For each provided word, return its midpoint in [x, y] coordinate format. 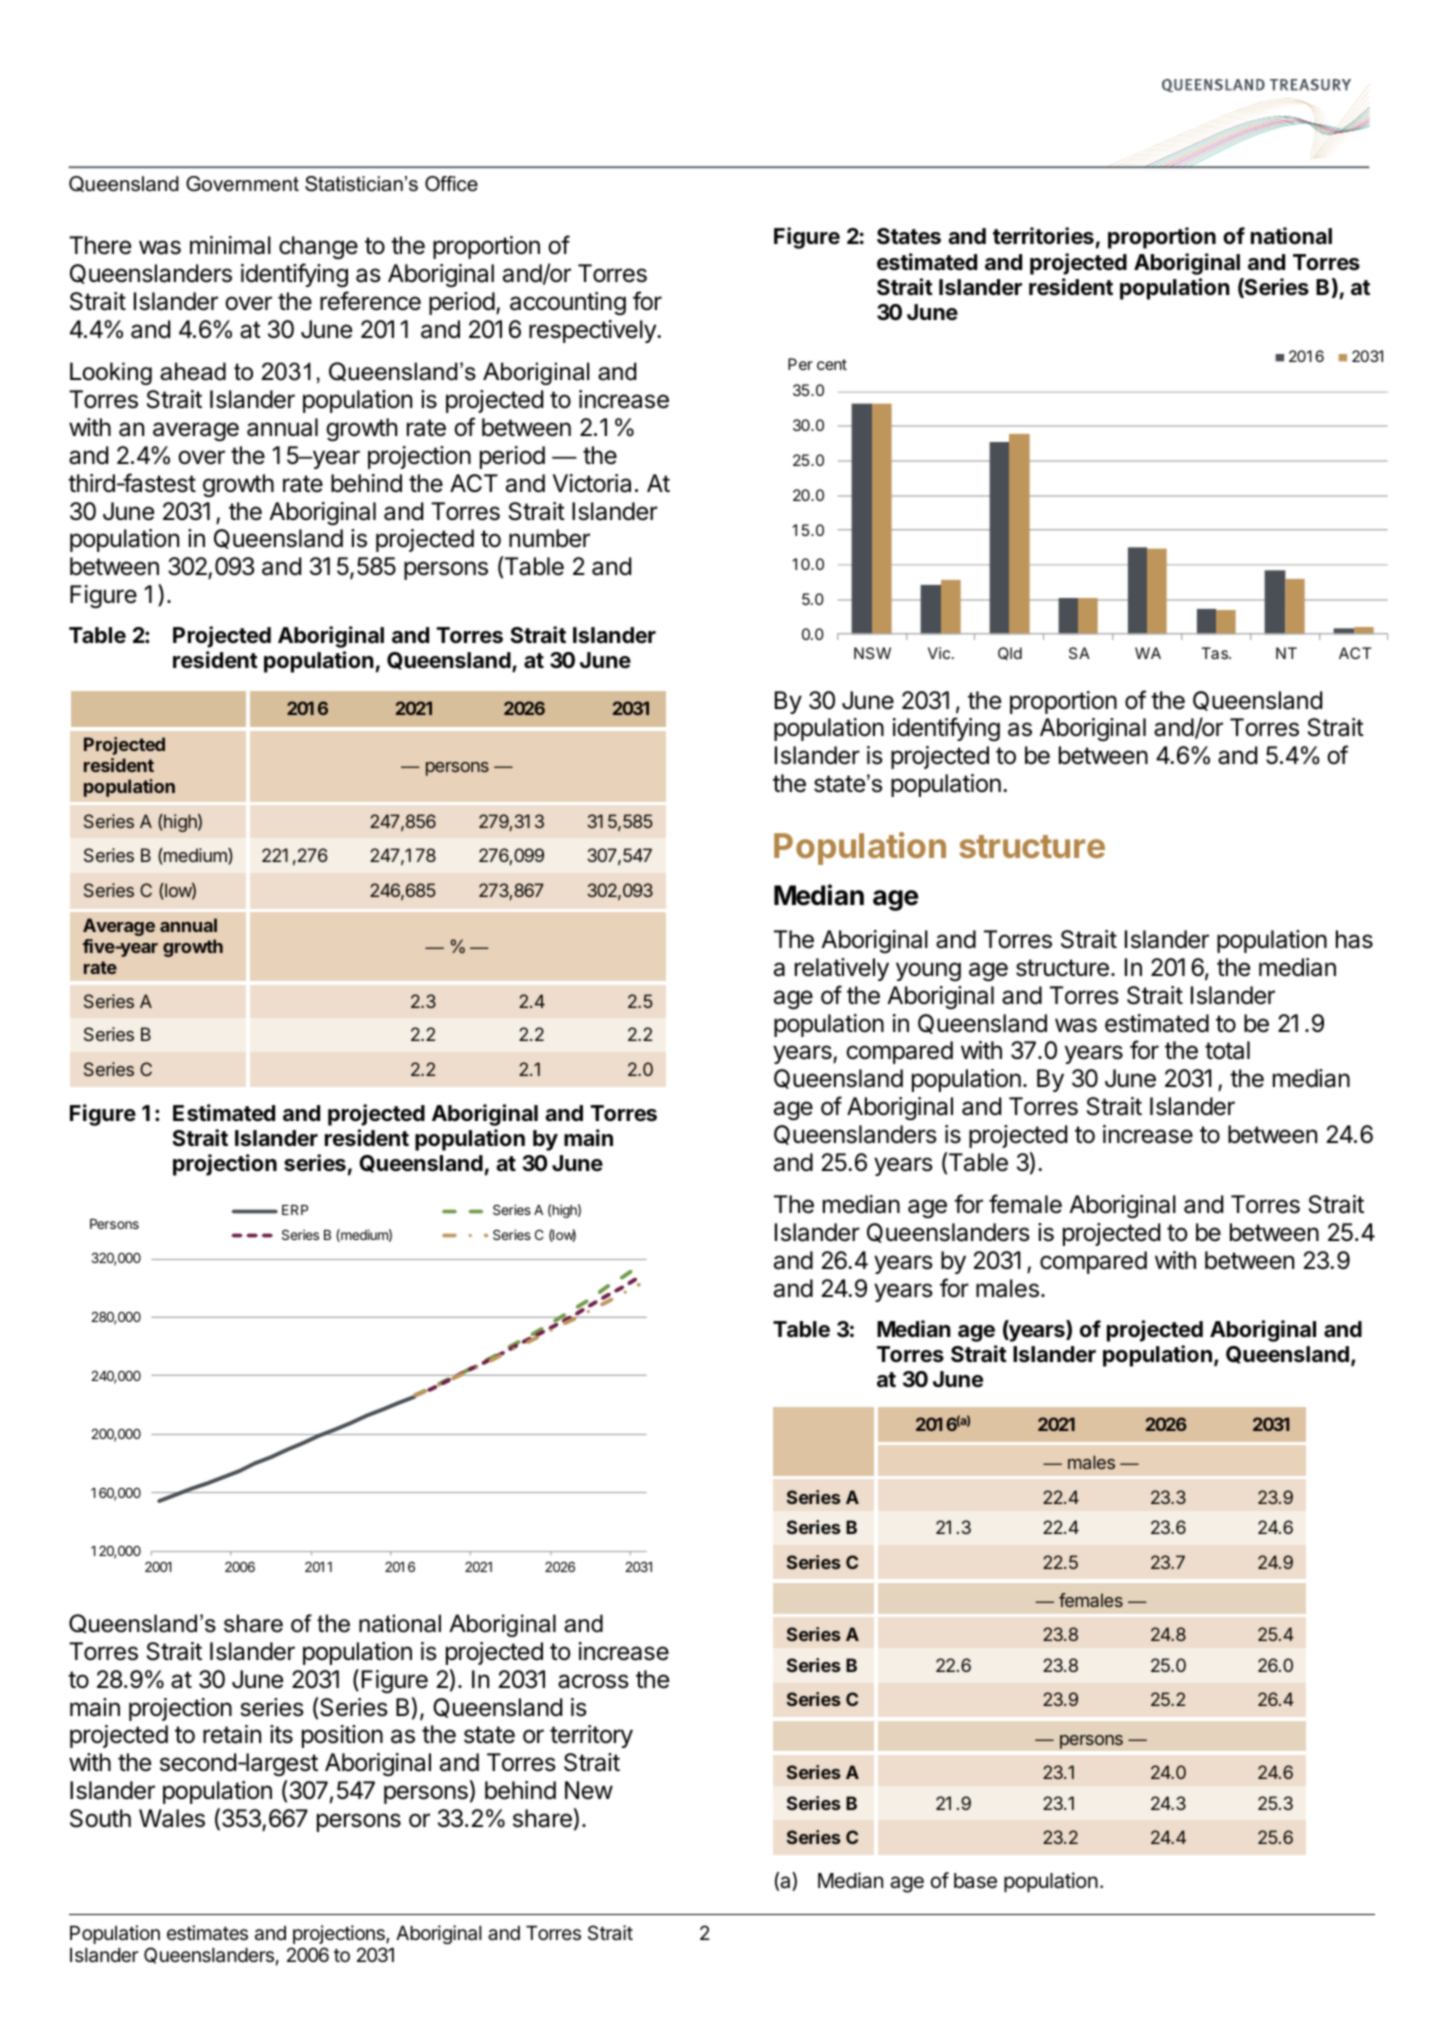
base [975, 1881]
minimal [230, 245]
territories [1043, 236]
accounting [568, 303]
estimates [207, 1933]
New [589, 1790]
